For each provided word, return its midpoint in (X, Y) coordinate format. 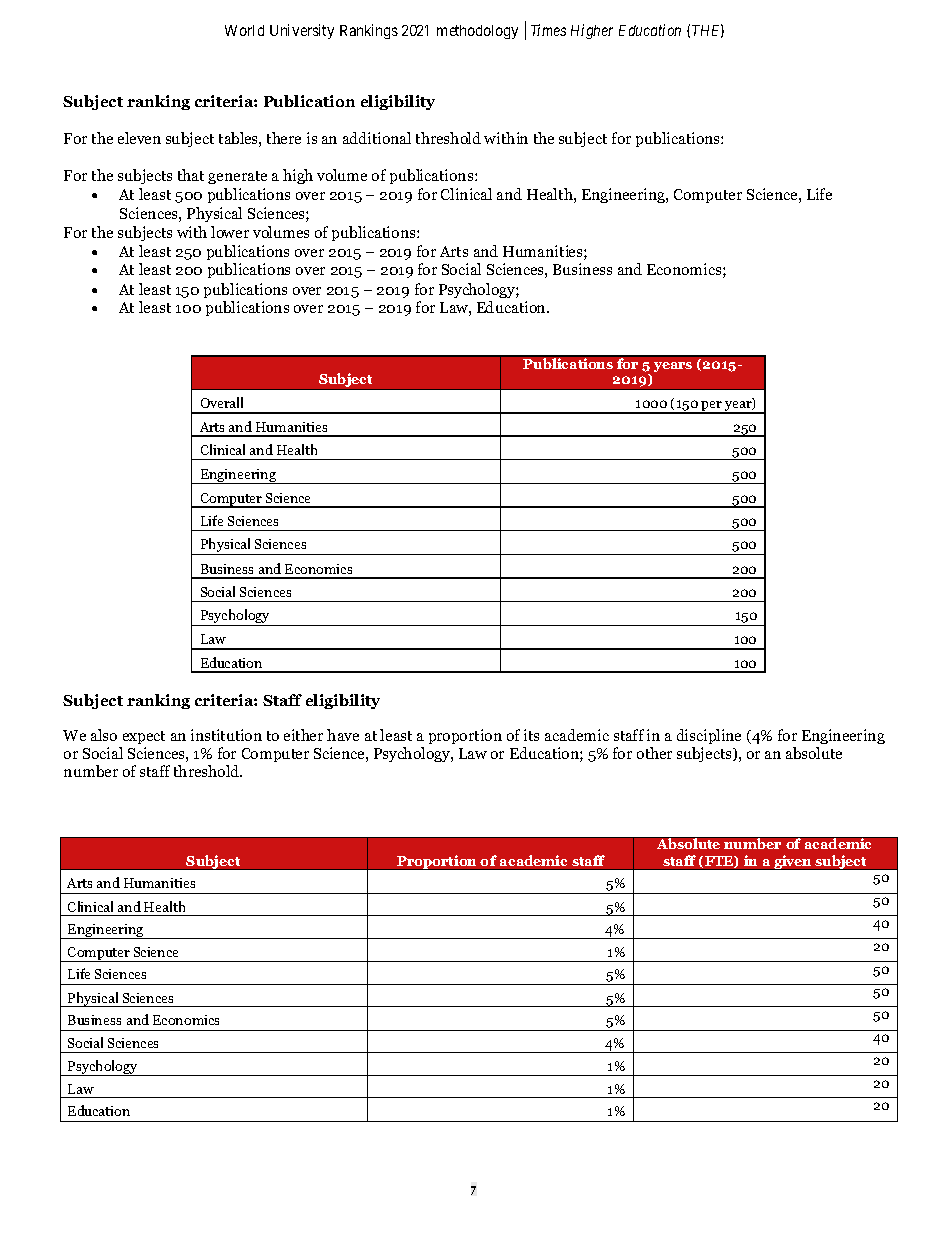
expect (144, 737)
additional (377, 138)
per (712, 407)
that (191, 175)
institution (226, 735)
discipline (709, 736)
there (284, 138)
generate (237, 177)
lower (230, 232)
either (303, 735)
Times (548, 30)
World (244, 30)
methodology (477, 32)
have (343, 735)
